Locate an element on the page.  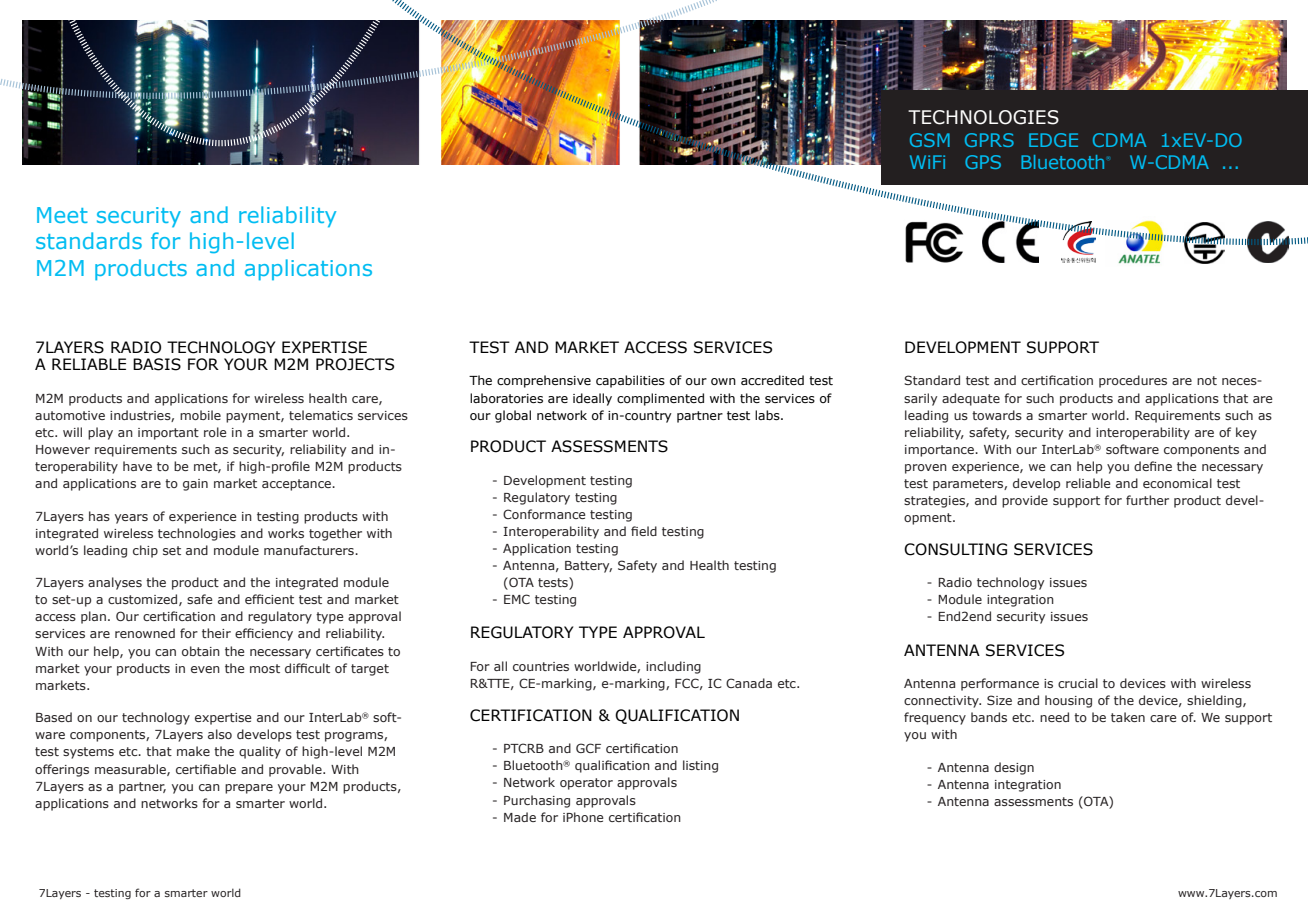
including is located at coordinates (673, 667).
